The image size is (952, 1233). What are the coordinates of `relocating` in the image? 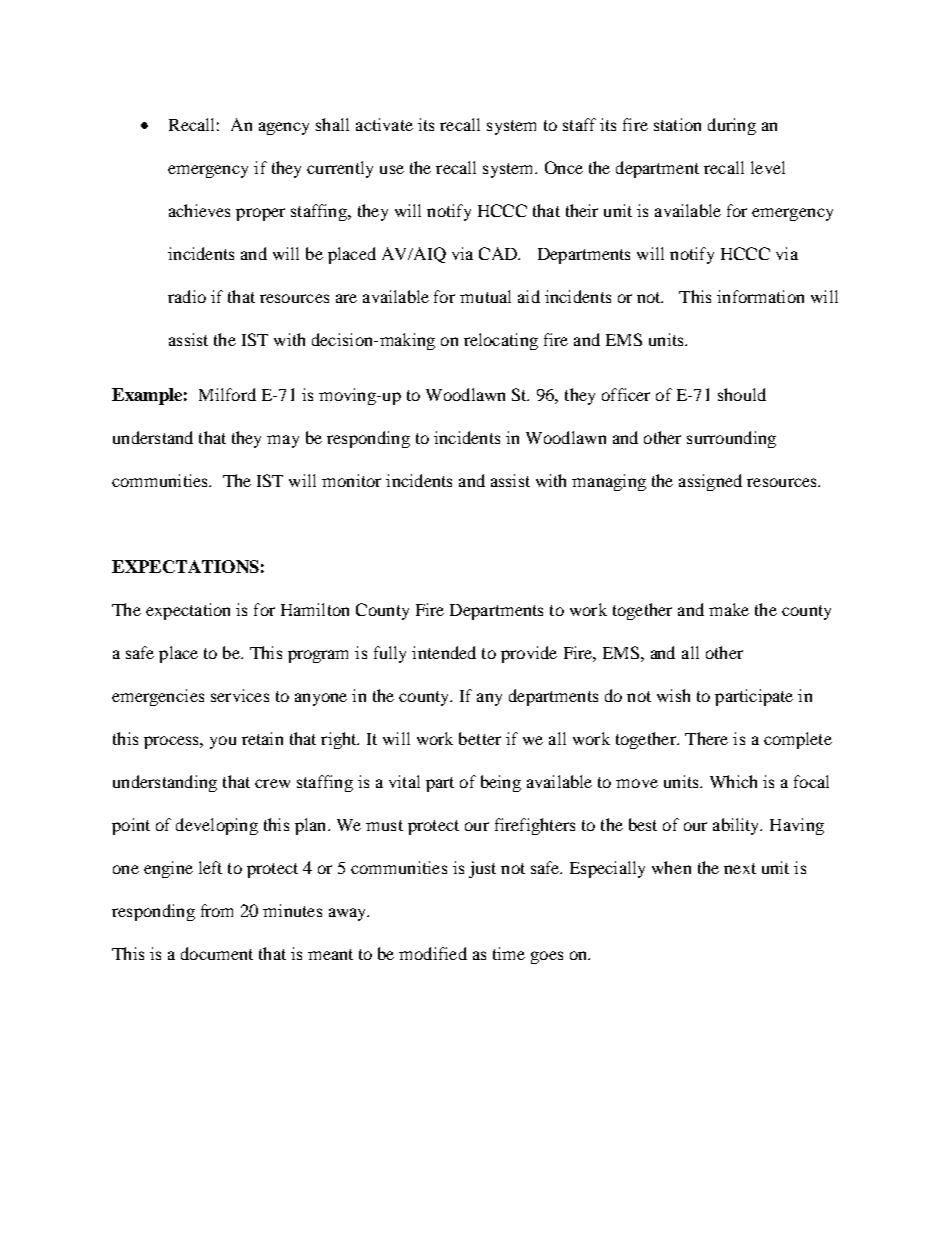 It's located at (501, 341).
